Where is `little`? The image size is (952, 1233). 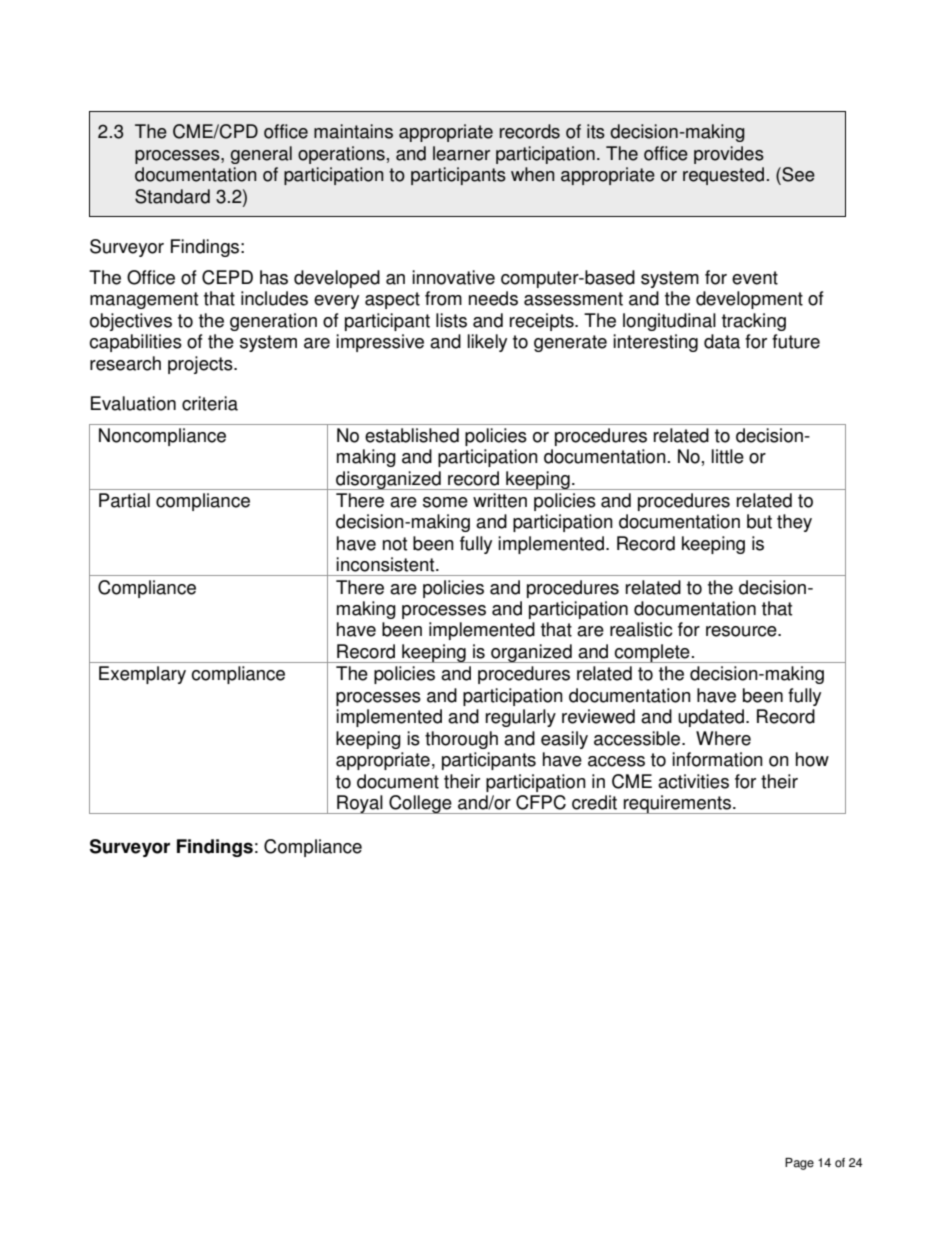 little is located at coordinates (728, 456).
